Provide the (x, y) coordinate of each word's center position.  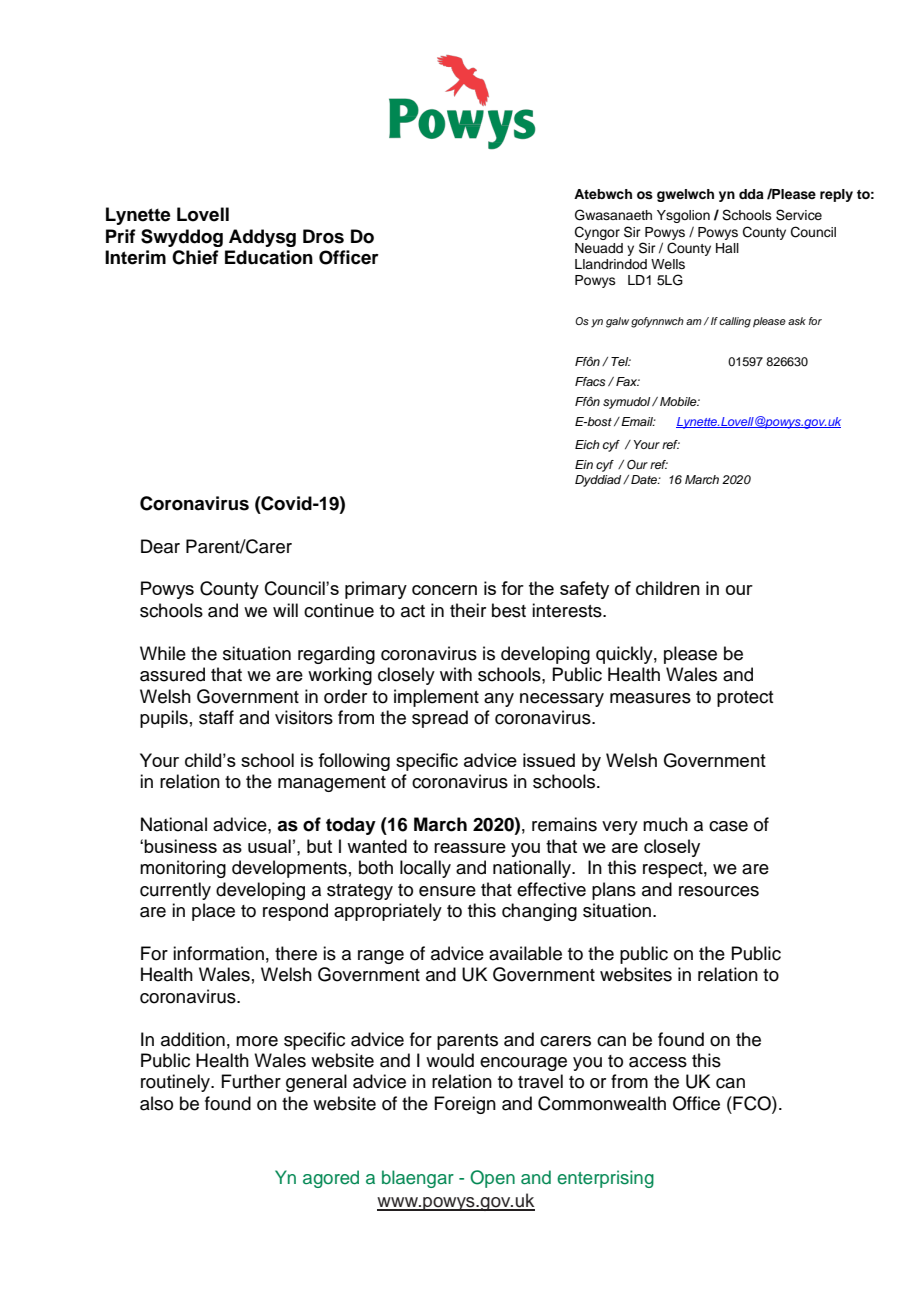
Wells (668, 264)
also (156, 1103)
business (180, 846)
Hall (727, 248)
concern (444, 590)
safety (584, 590)
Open (492, 1179)
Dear (160, 546)
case (728, 826)
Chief (195, 257)
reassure (470, 848)
